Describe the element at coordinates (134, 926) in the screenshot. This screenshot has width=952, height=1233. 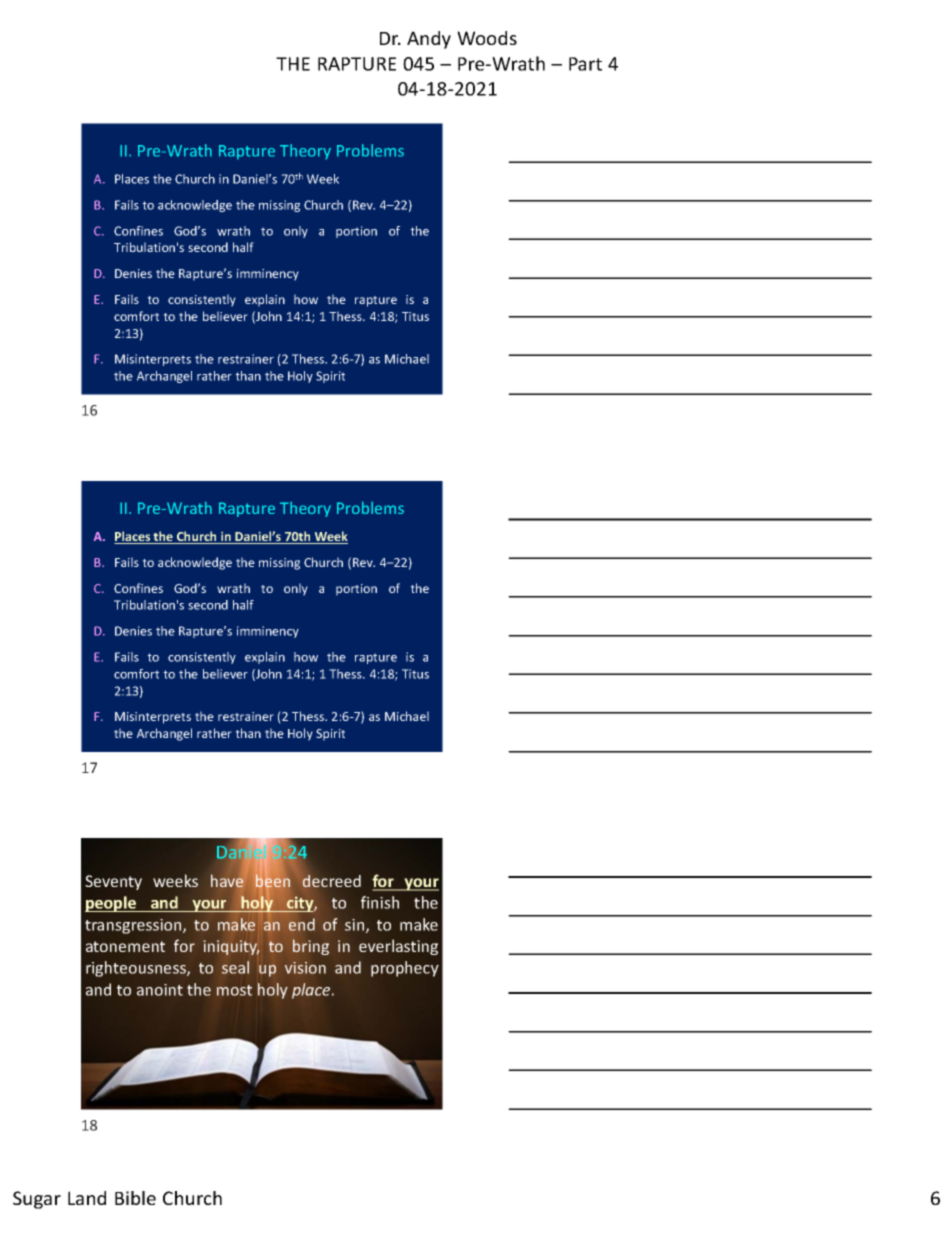
I see `transgression` at that location.
